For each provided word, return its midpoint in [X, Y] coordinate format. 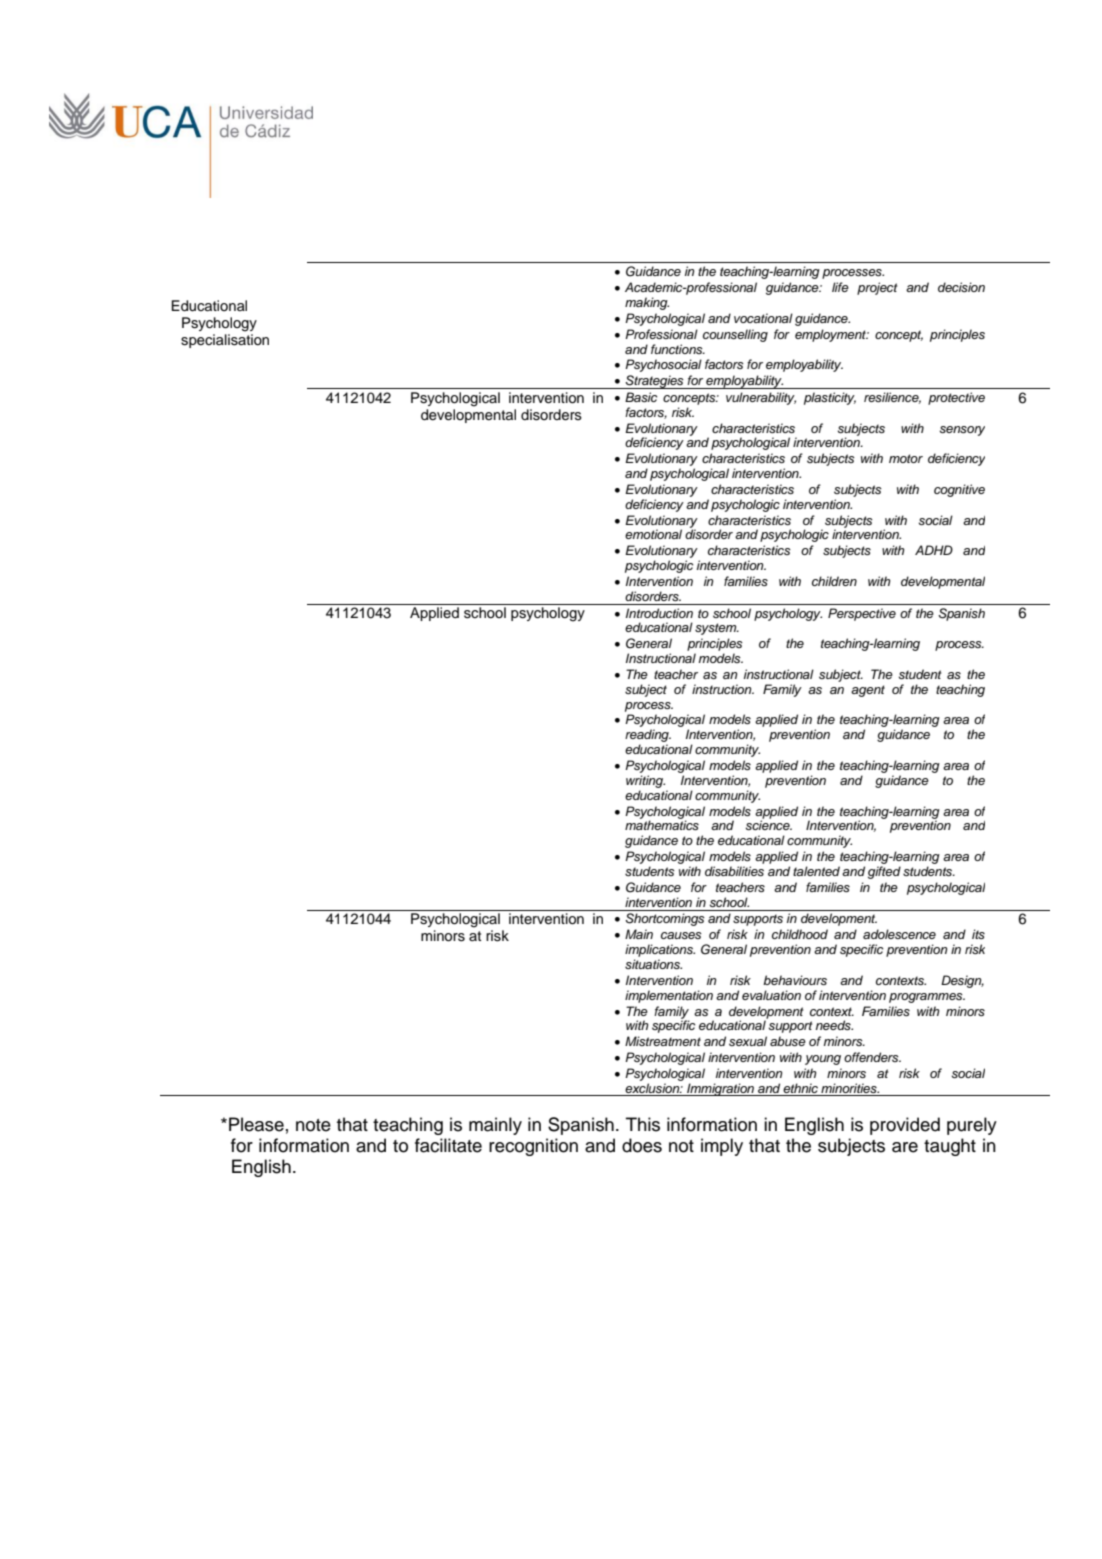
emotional [653, 534]
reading [648, 737]
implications [660, 950]
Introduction [659, 613]
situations [653, 964]
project [877, 288]
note [313, 1125]
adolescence [899, 934]
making [647, 303]
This [643, 1124]
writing [645, 781]
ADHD [934, 550]
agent [868, 691]
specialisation [225, 341]
